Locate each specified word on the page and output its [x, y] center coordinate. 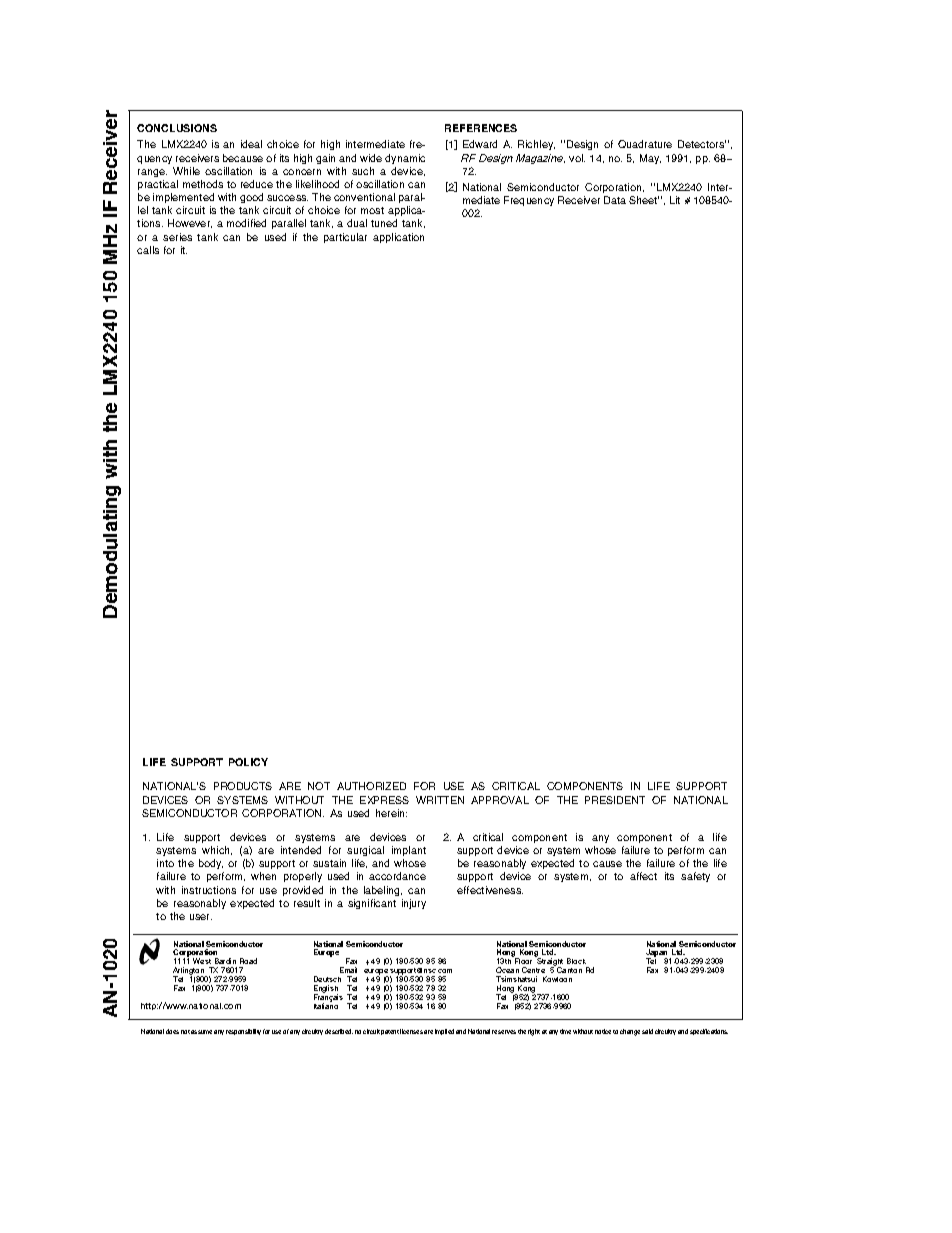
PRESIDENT [615, 800]
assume [201, 1032]
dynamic [405, 159]
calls [148, 250]
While [186, 171]
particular [345, 238]
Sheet [644, 200]
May [650, 159]
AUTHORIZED [371, 786]
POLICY [248, 762]
